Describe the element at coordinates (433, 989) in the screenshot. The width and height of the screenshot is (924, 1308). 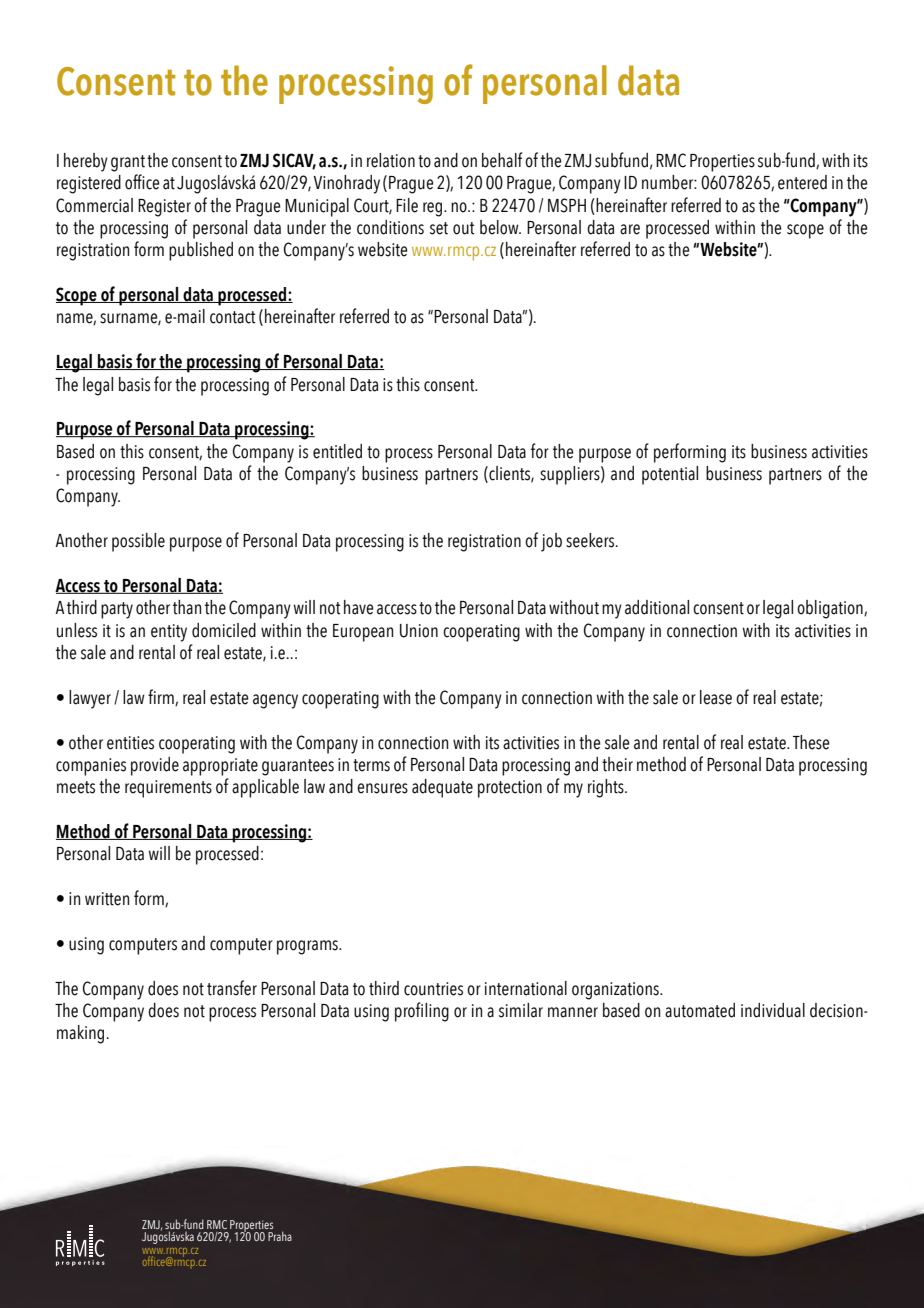
I see `countries` at that location.
